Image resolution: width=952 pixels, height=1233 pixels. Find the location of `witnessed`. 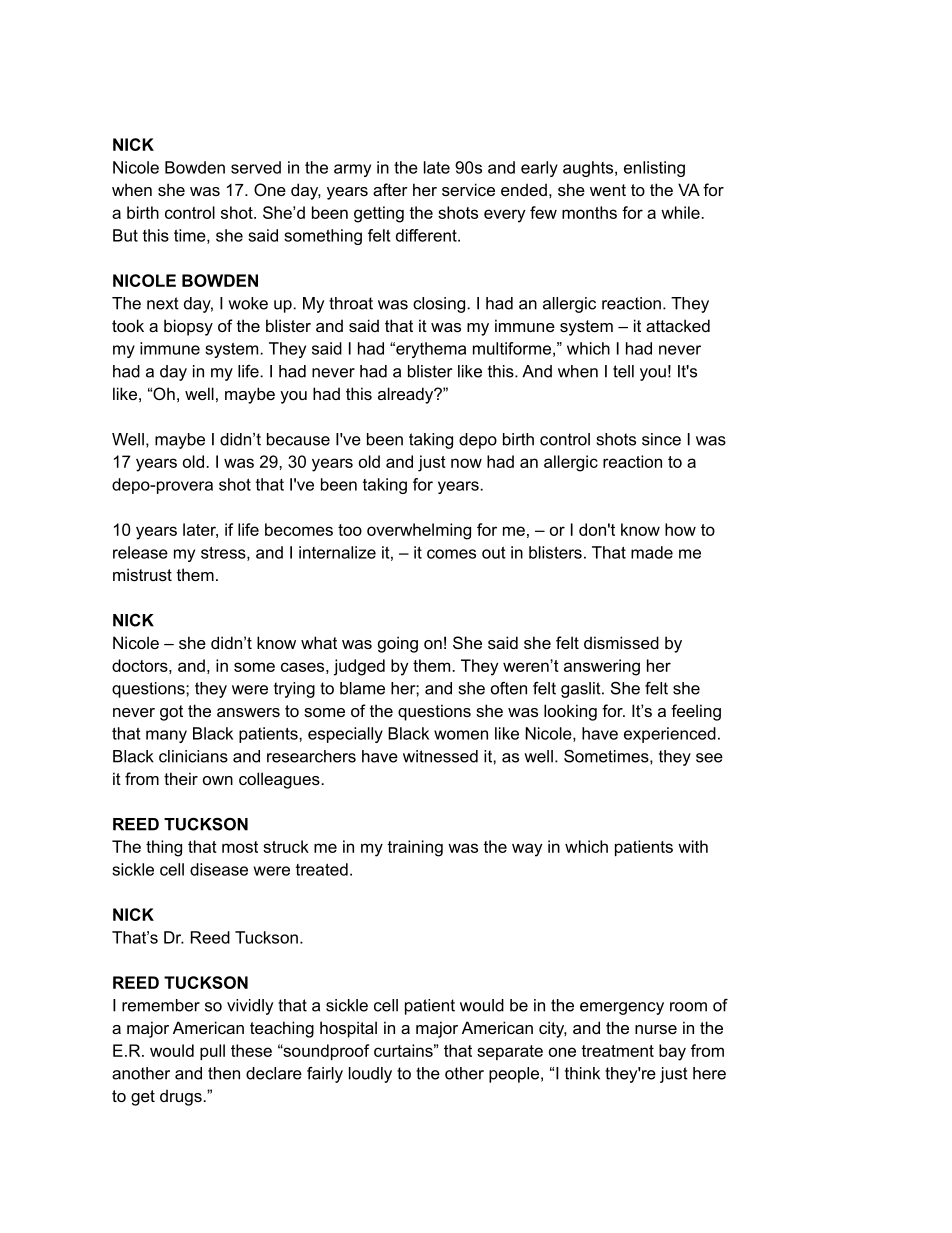

witnessed is located at coordinates (440, 756).
